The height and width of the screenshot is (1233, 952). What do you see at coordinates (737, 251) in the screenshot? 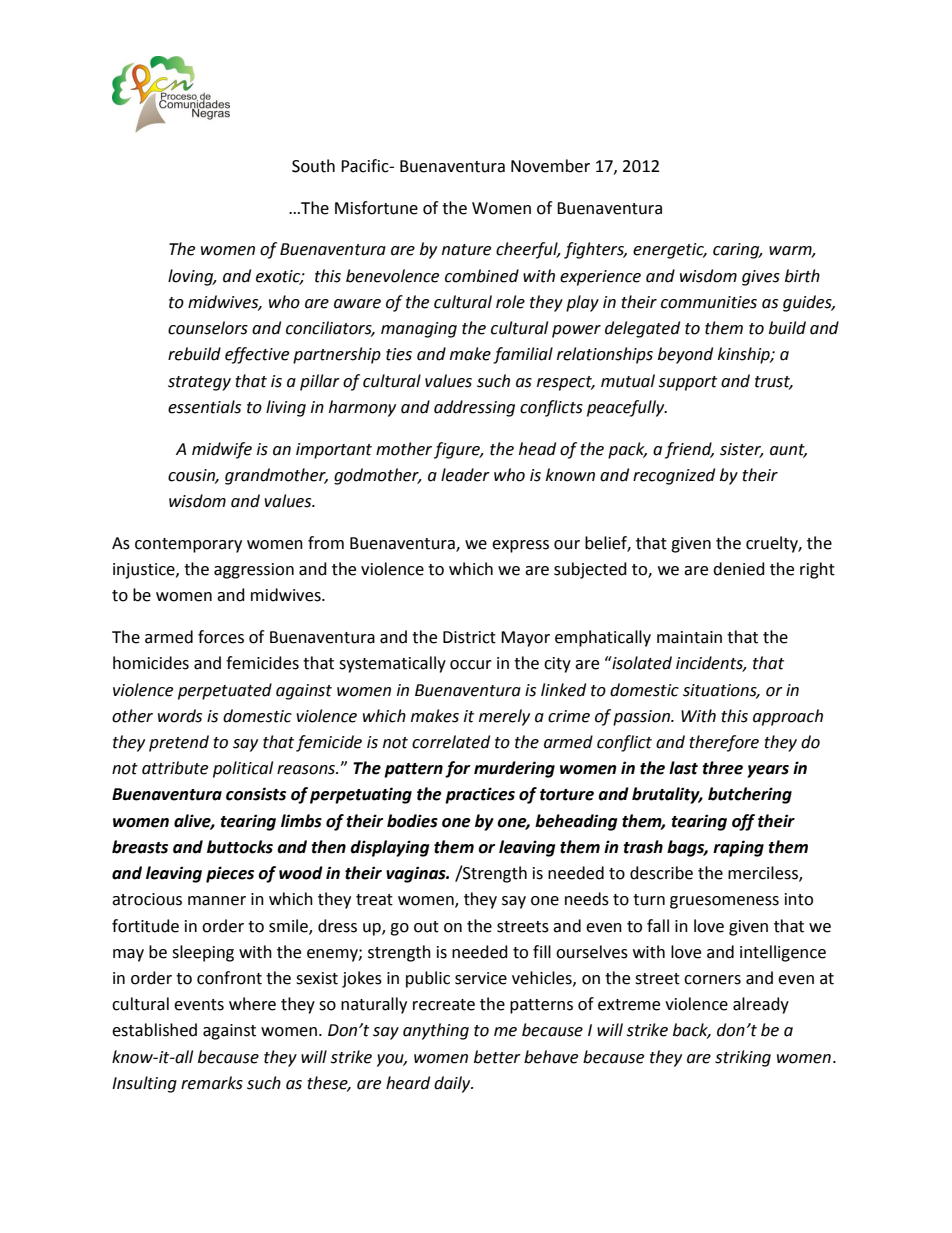
I see `caring` at bounding box center [737, 251].
